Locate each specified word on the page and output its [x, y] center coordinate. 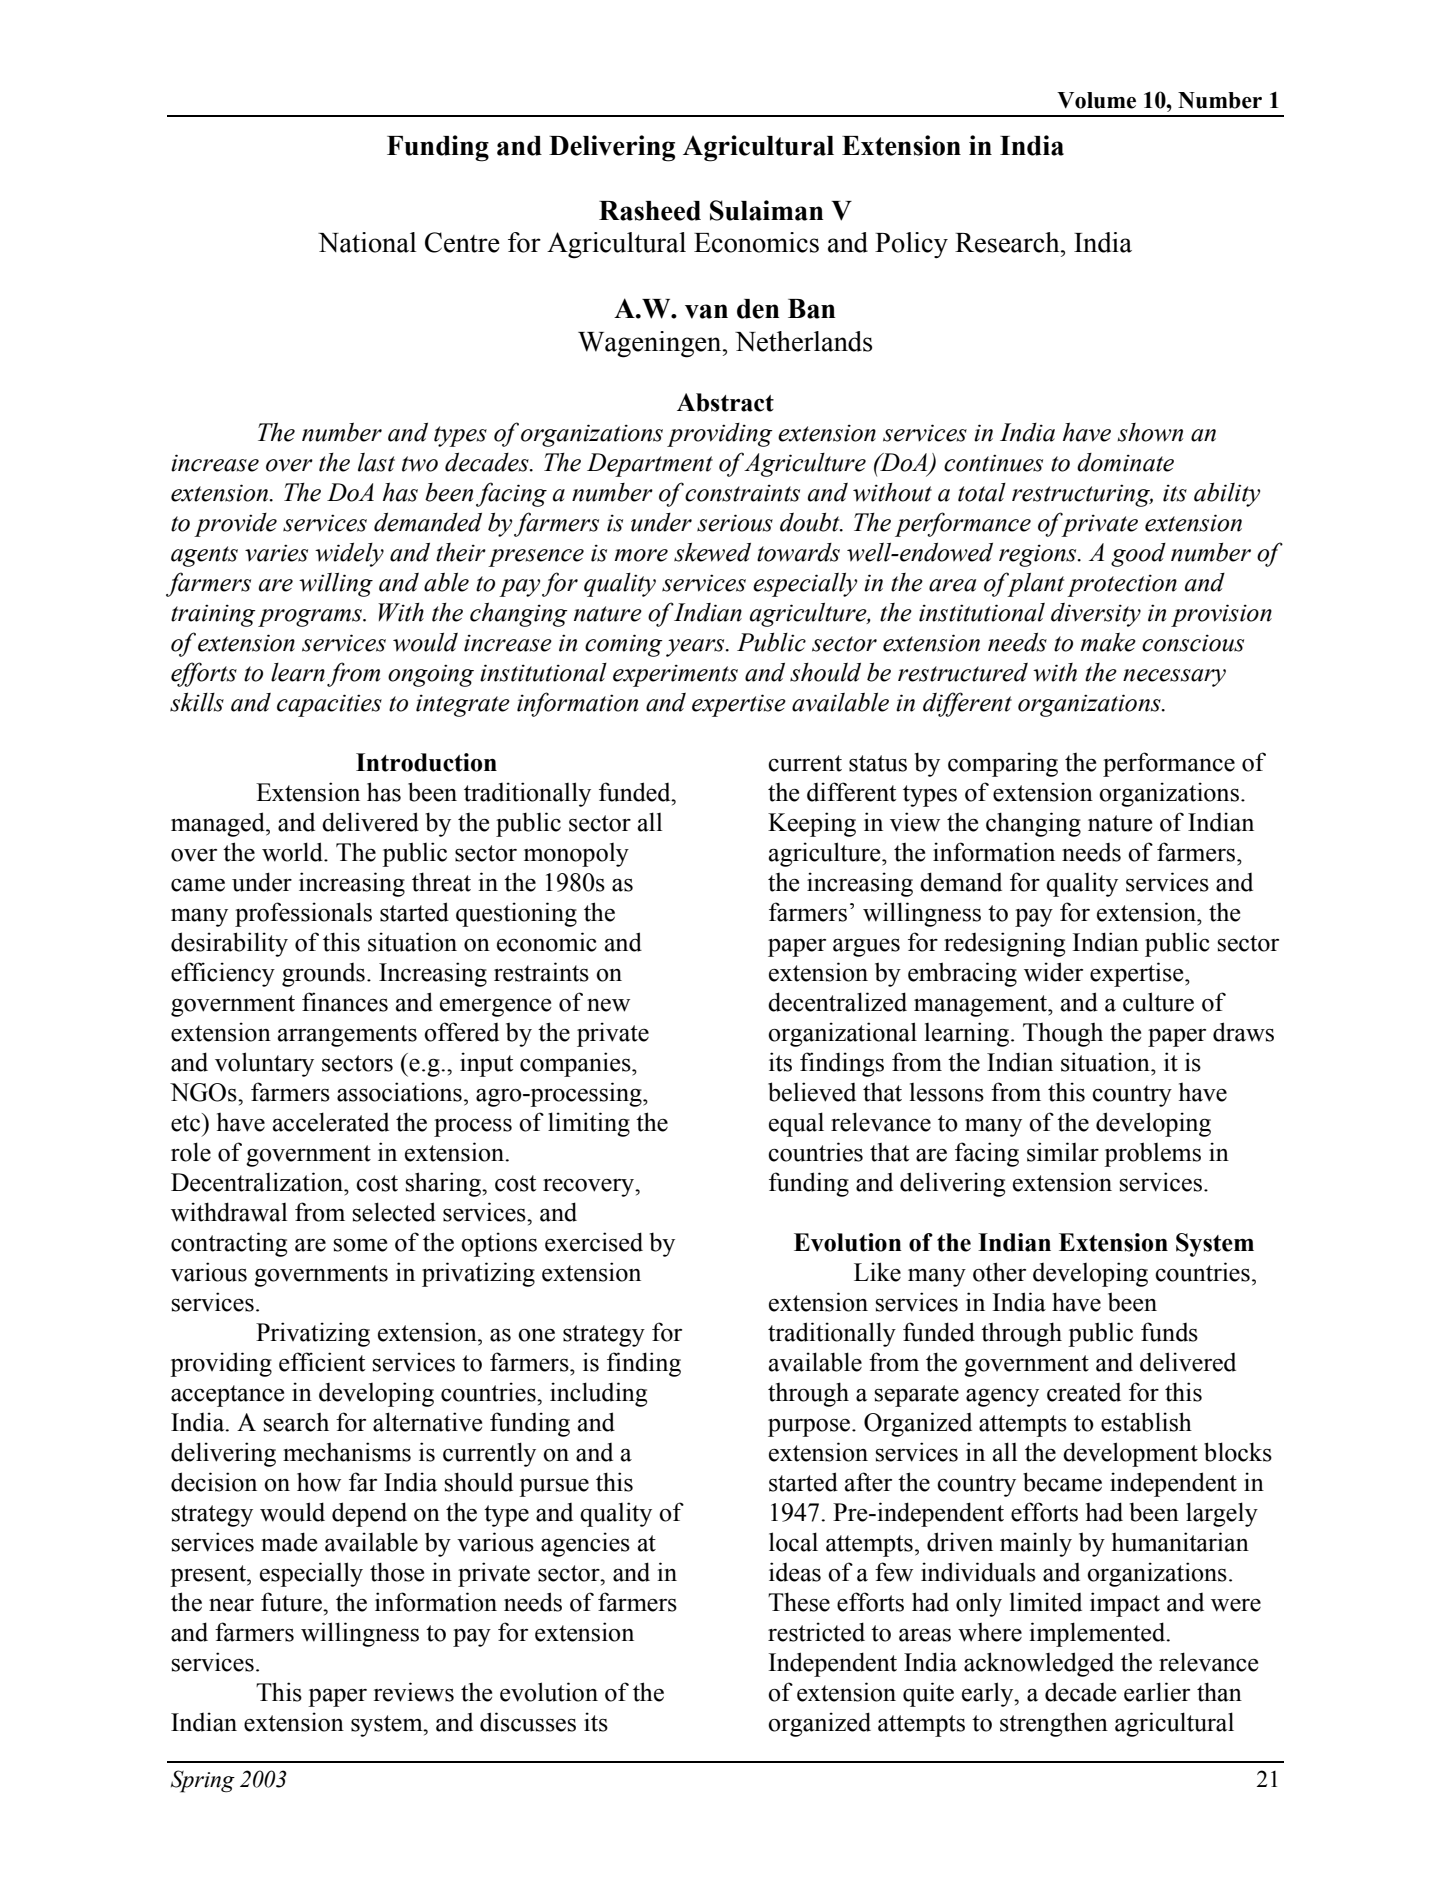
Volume [1096, 100]
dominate [1125, 462]
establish [1146, 1422]
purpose [809, 1427]
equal [796, 1124]
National [367, 242]
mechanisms [347, 1452]
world [293, 852]
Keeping [812, 824]
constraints [742, 493]
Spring [203, 1781]
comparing [1003, 764]
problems [1152, 1154]
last [376, 462]
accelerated [331, 1122]
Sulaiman [766, 210]
